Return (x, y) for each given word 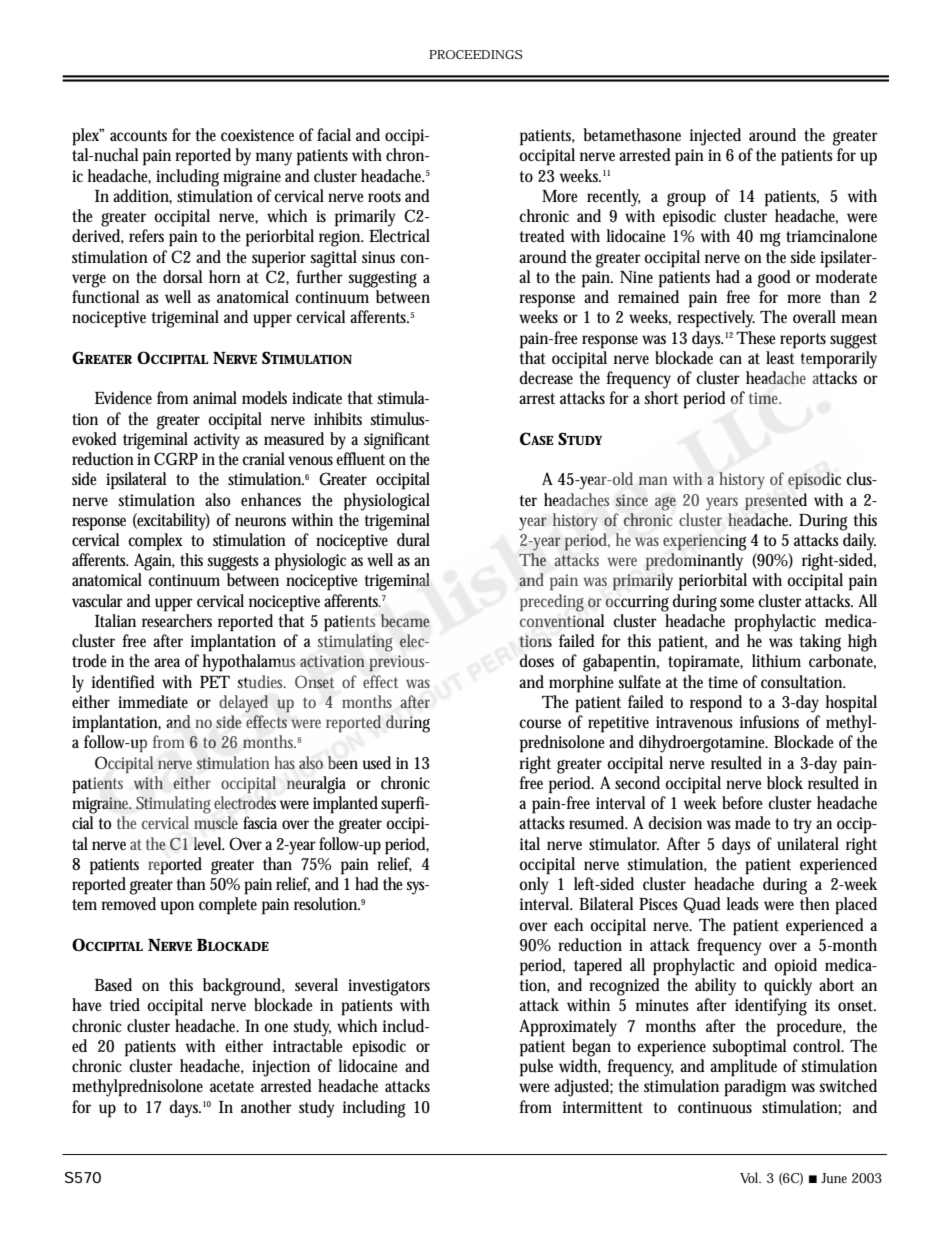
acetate (232, 1086)
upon (177, 908)
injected (715, 137)
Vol (750, 1177)
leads (742, 903)
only (534, 886)
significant (397, 441)
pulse (536, 1068)
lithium (776, 661)
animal (215, 397)
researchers (177, 620)
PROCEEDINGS (476, 54)
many (274, 159)
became (405, 620)
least (780, 357)
